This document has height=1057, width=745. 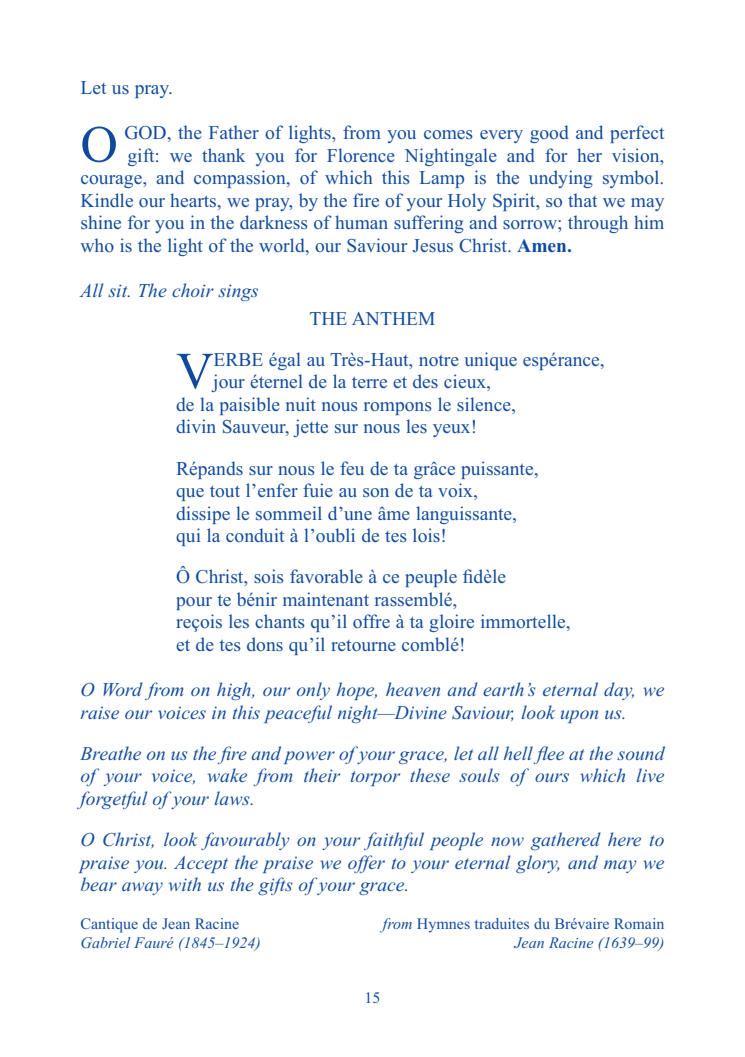 I want to click on hope, so click(x=357, y=691).
